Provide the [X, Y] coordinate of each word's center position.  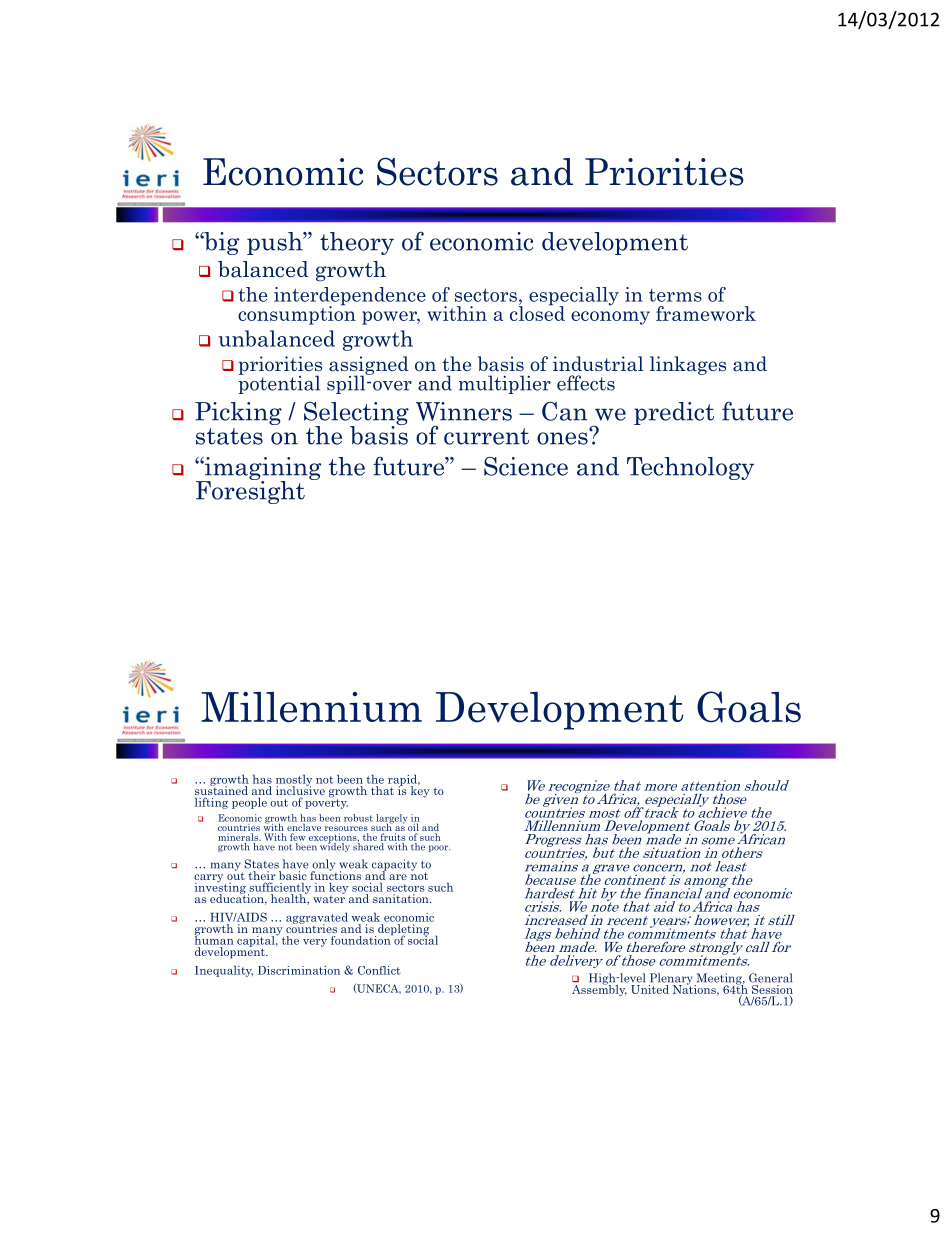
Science [526, 466]
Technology [690, 468]
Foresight [250, 491]
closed [537, 312]
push [276, 243]
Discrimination [299, 970]
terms [675, 295]
